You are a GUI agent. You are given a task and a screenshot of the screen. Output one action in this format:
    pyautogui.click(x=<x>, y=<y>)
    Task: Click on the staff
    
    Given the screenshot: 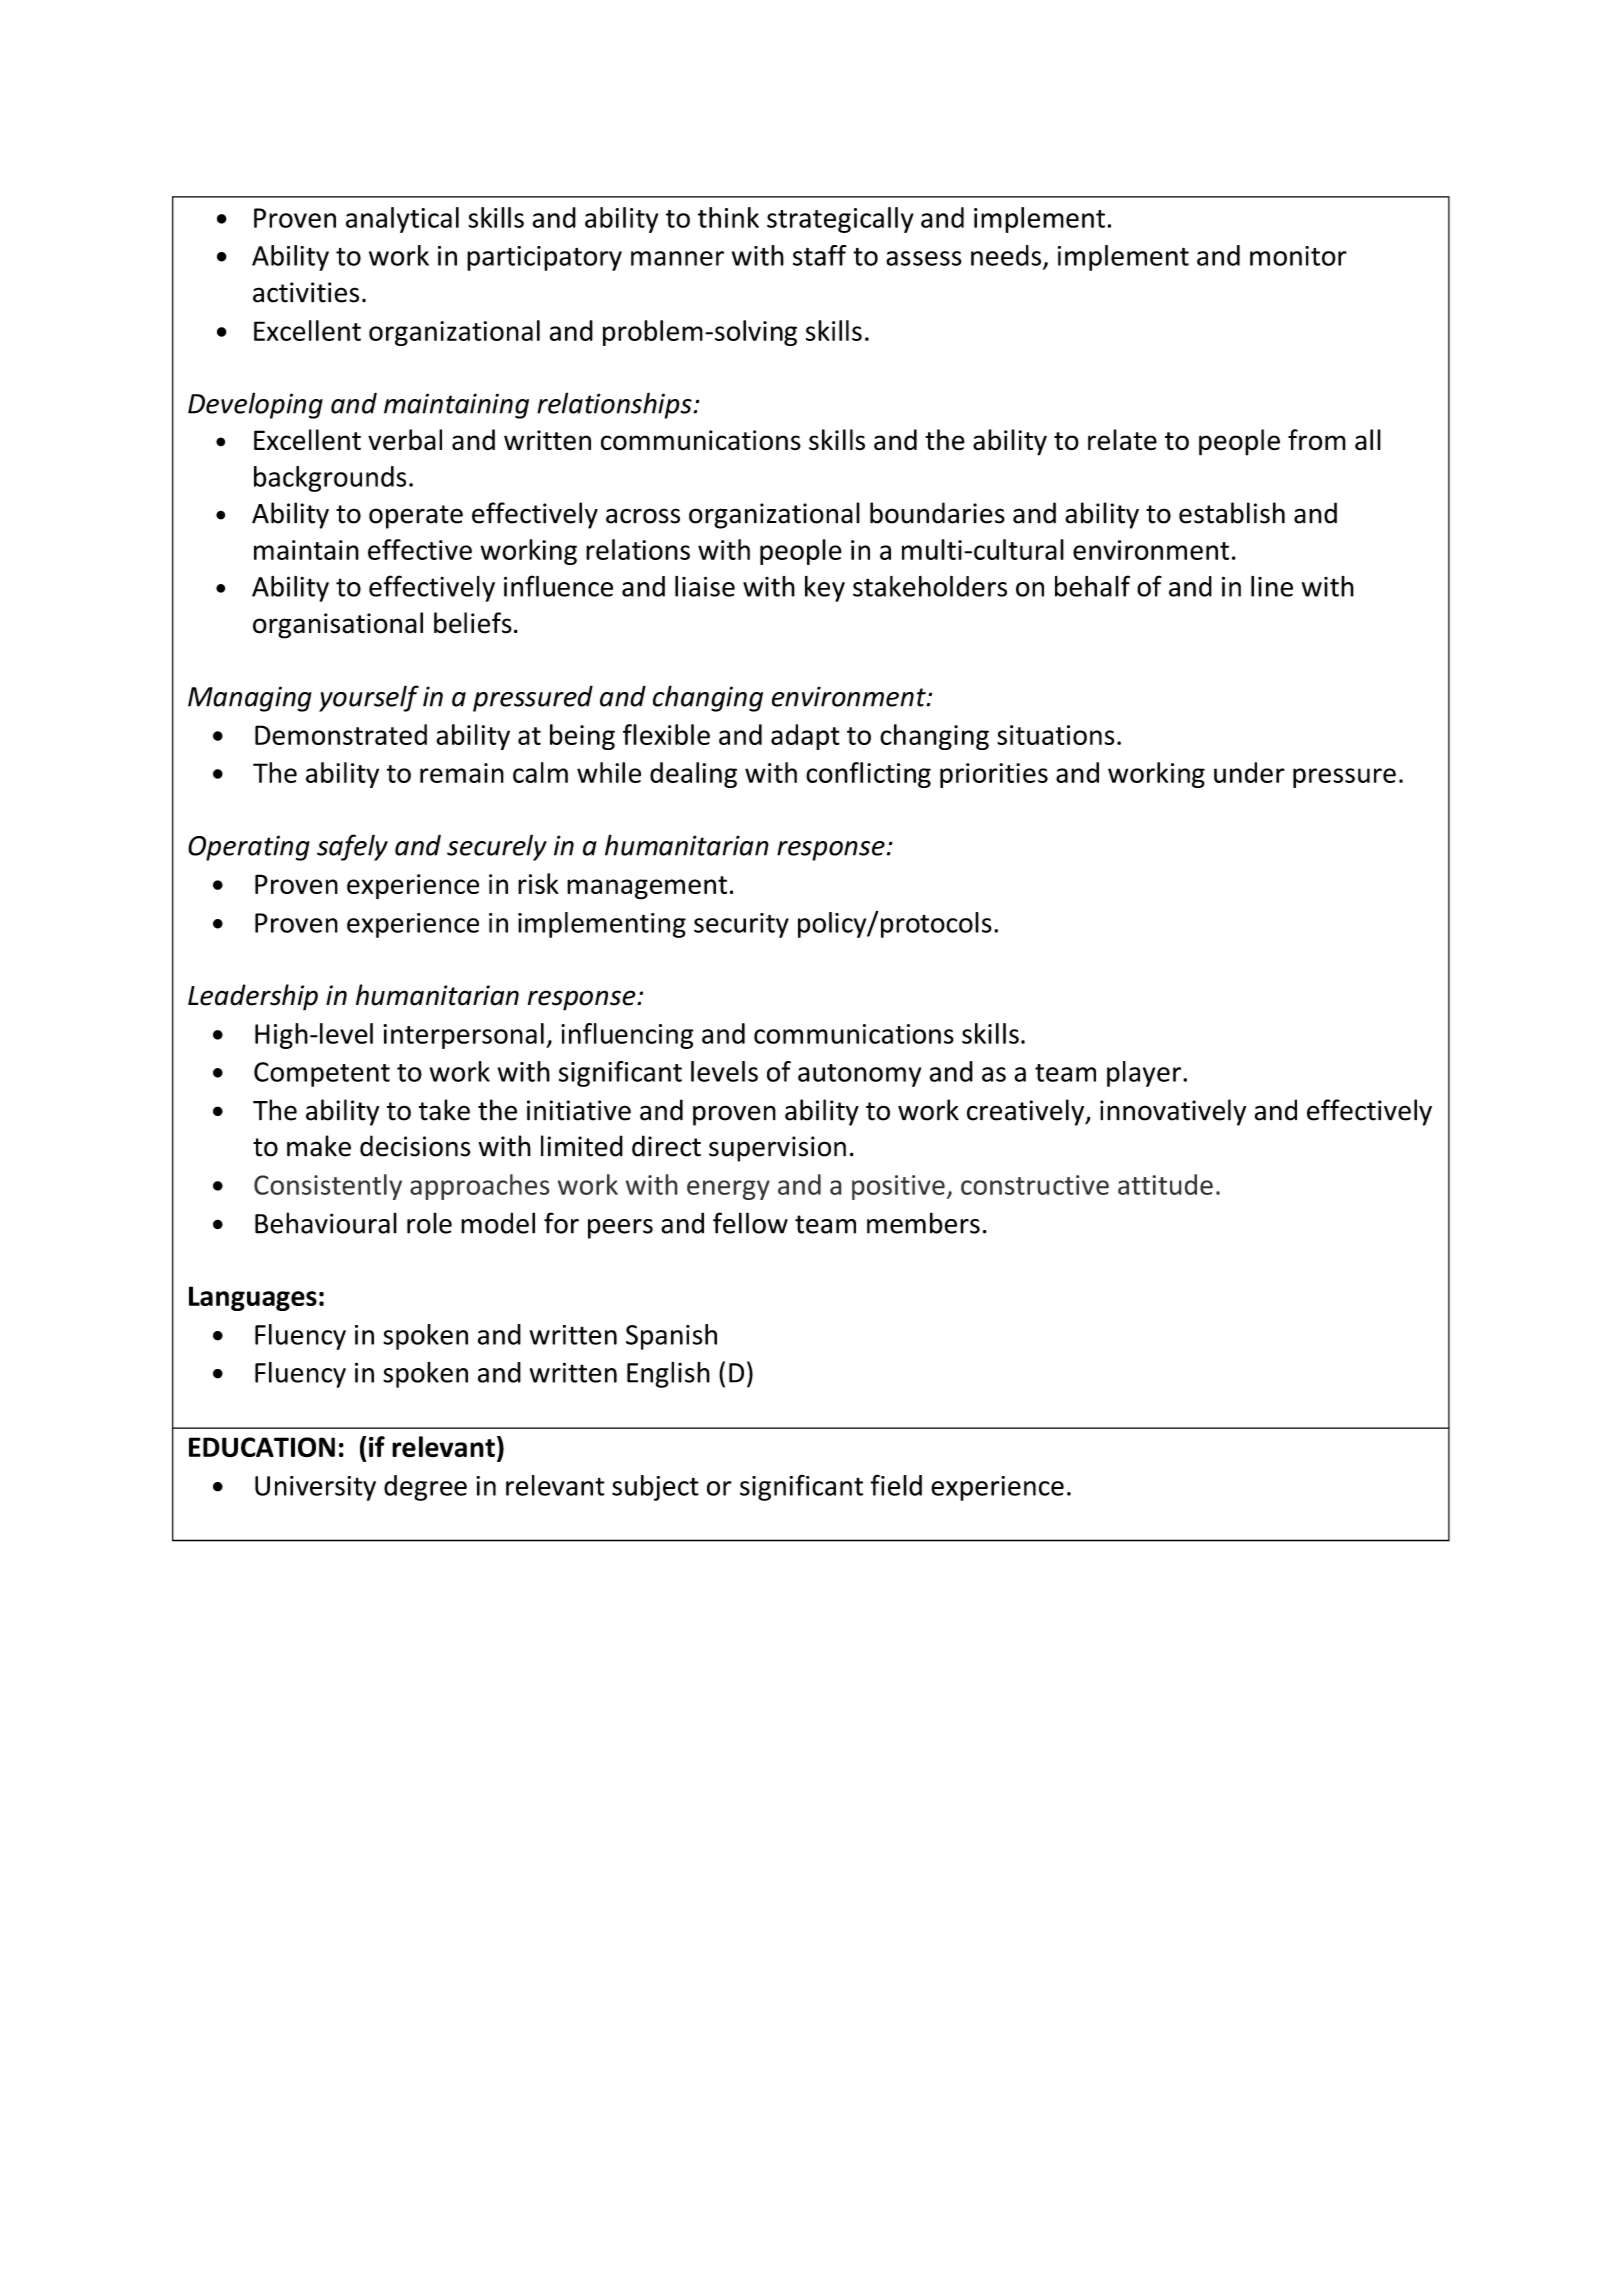 What is the action you would take?
    pyautogui.click(x=820, y=255)
